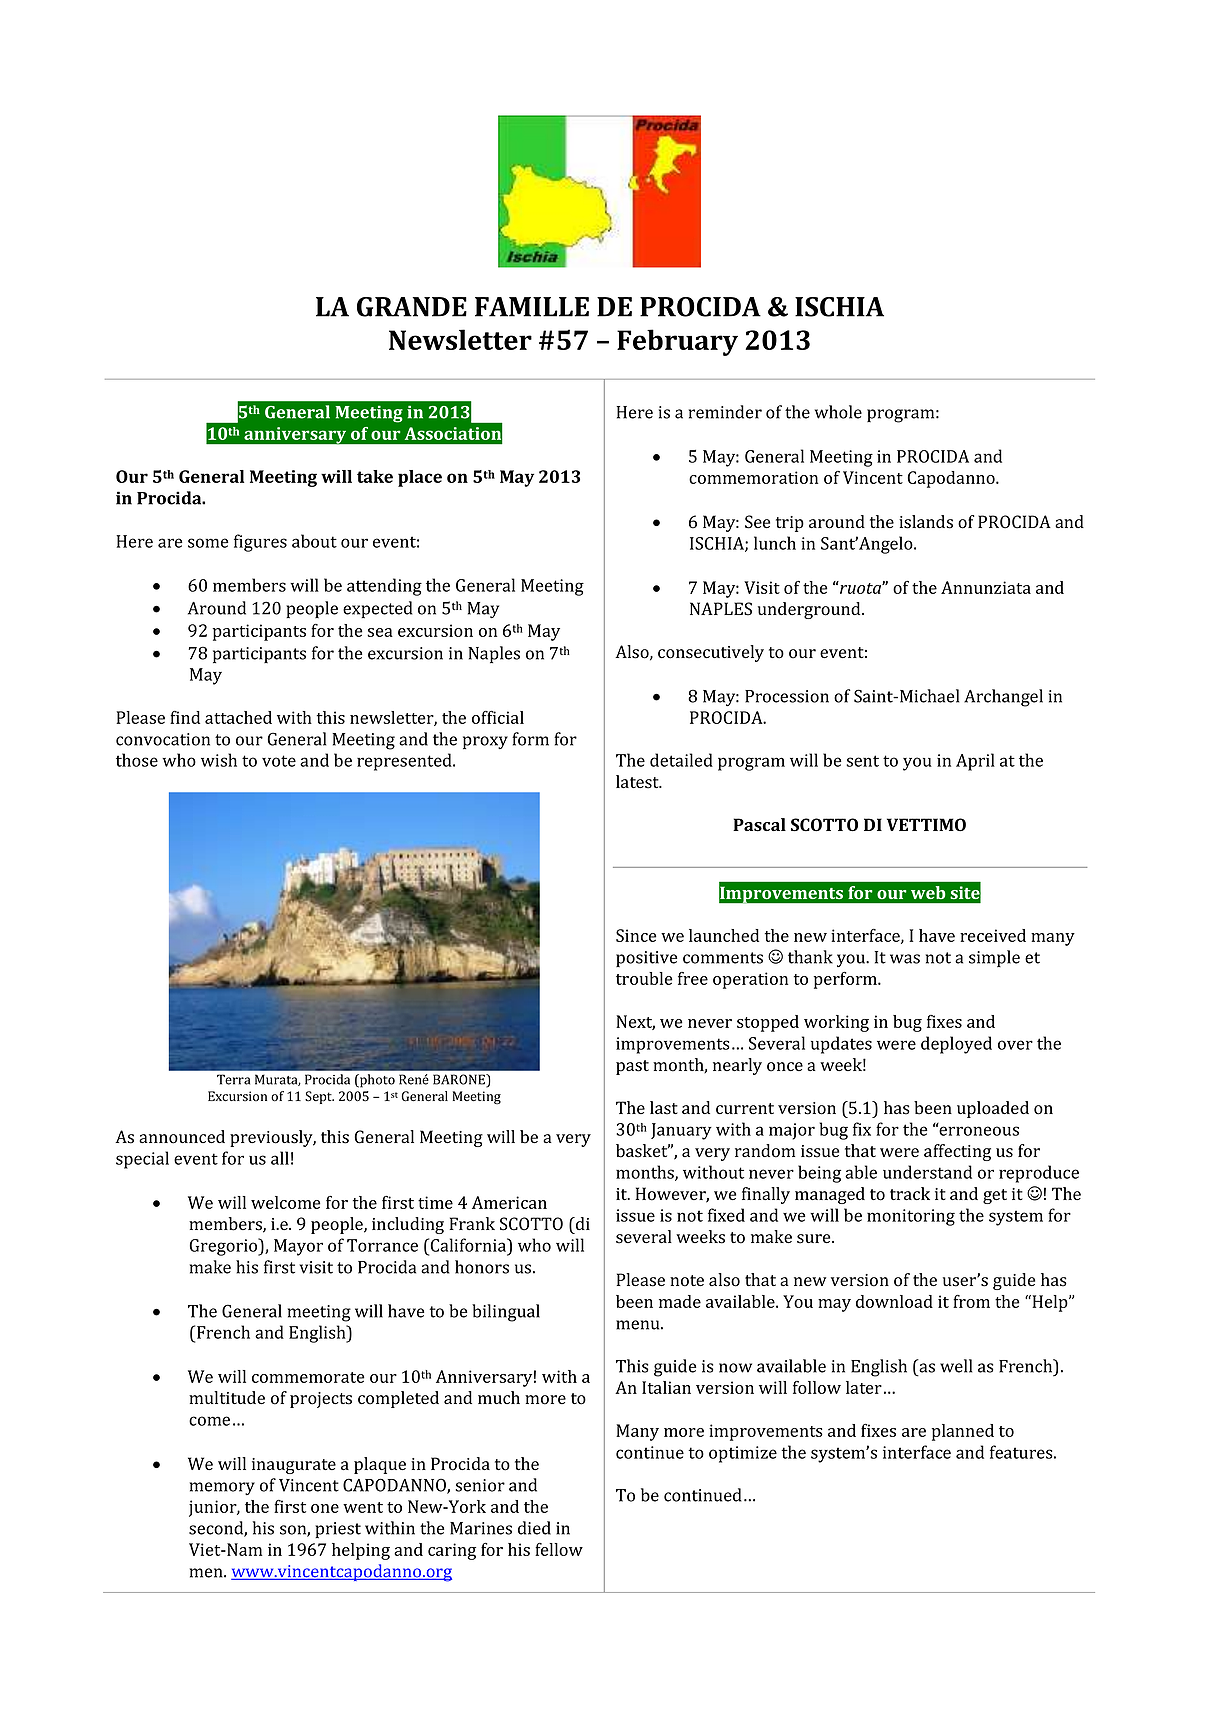  I want to click on memory, so click(222, 1488).
